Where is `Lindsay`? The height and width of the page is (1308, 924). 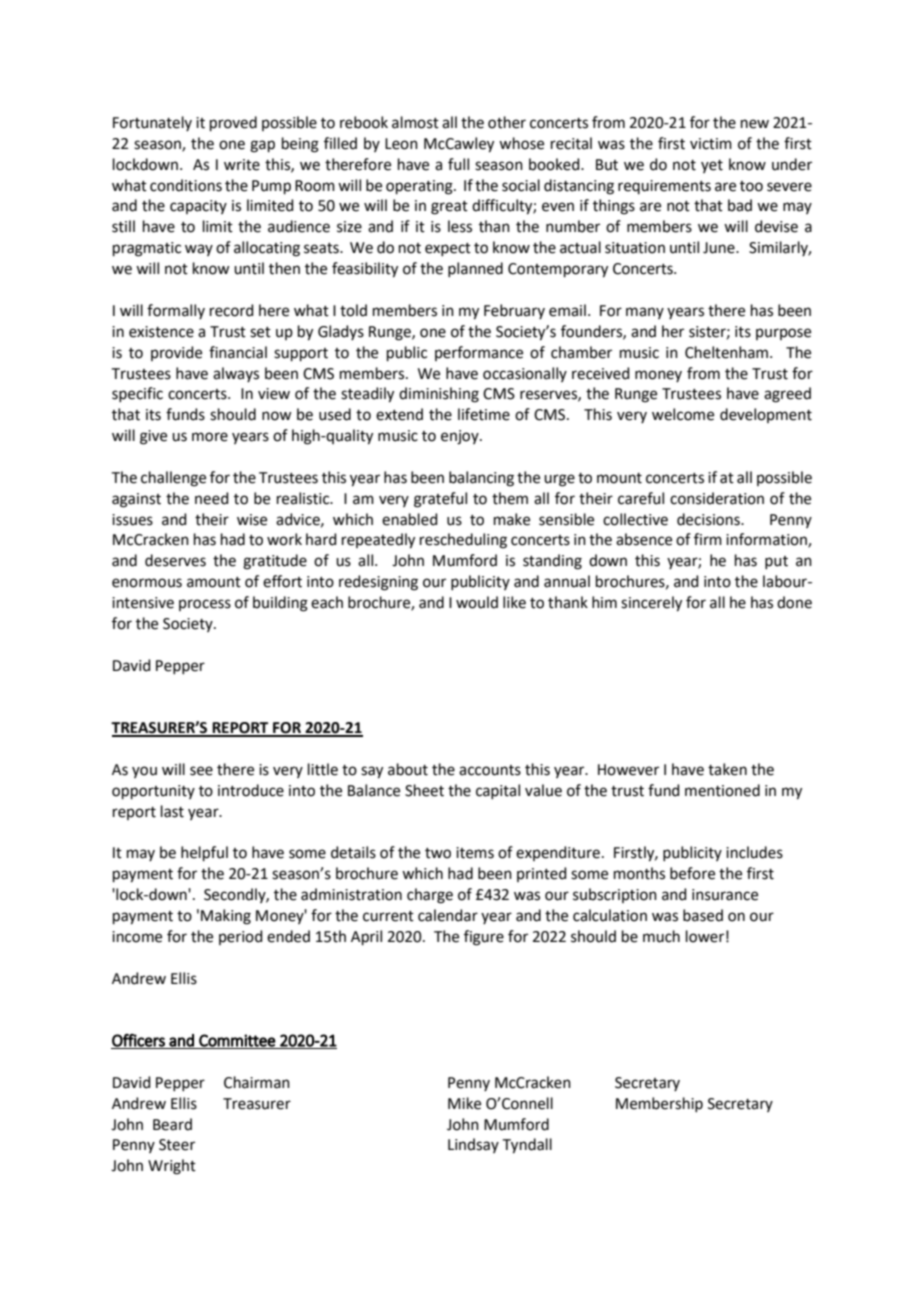 Lindsay is located at coordinates (473, 1145).
